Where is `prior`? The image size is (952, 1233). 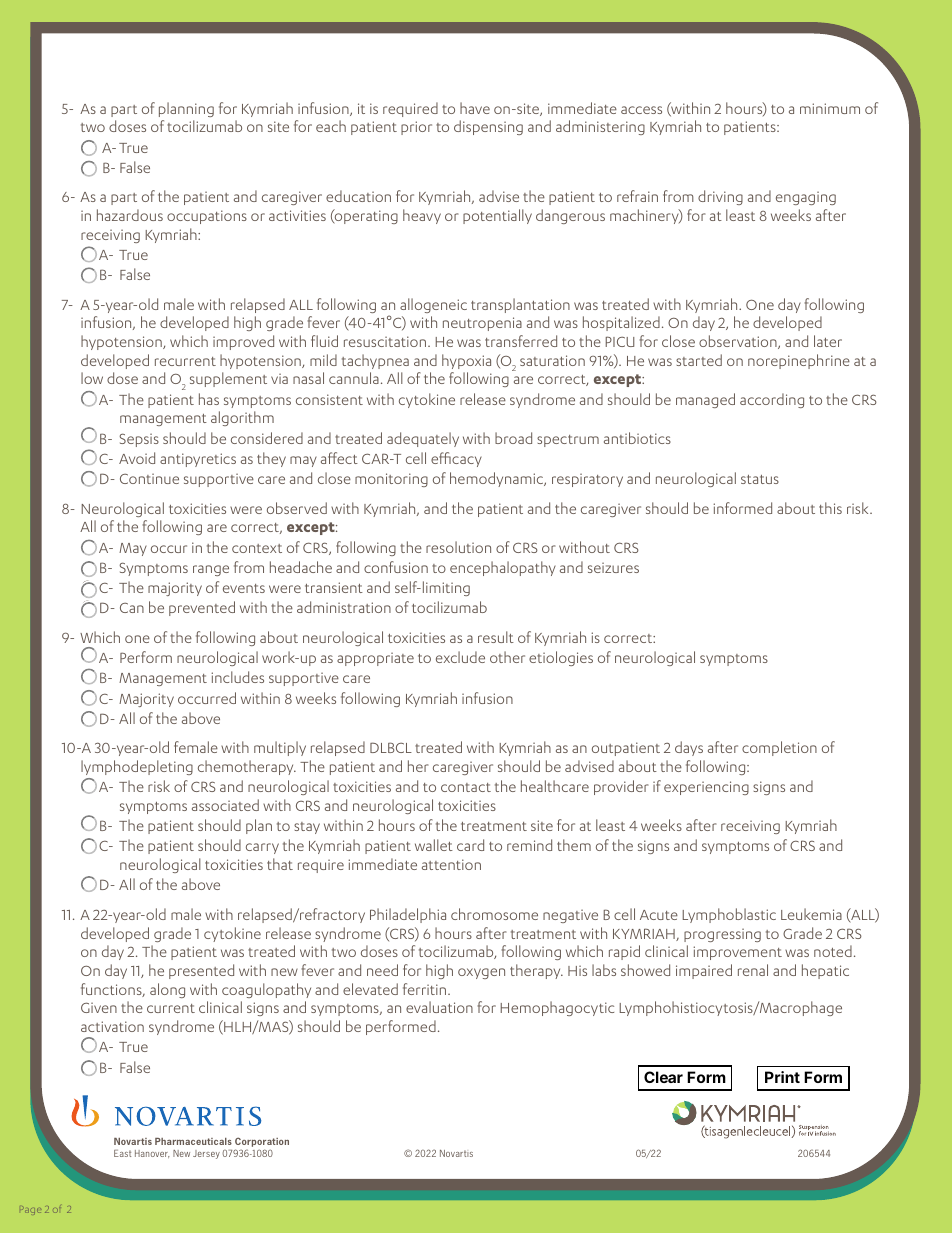
prior is located at coordinates (416, 128).
